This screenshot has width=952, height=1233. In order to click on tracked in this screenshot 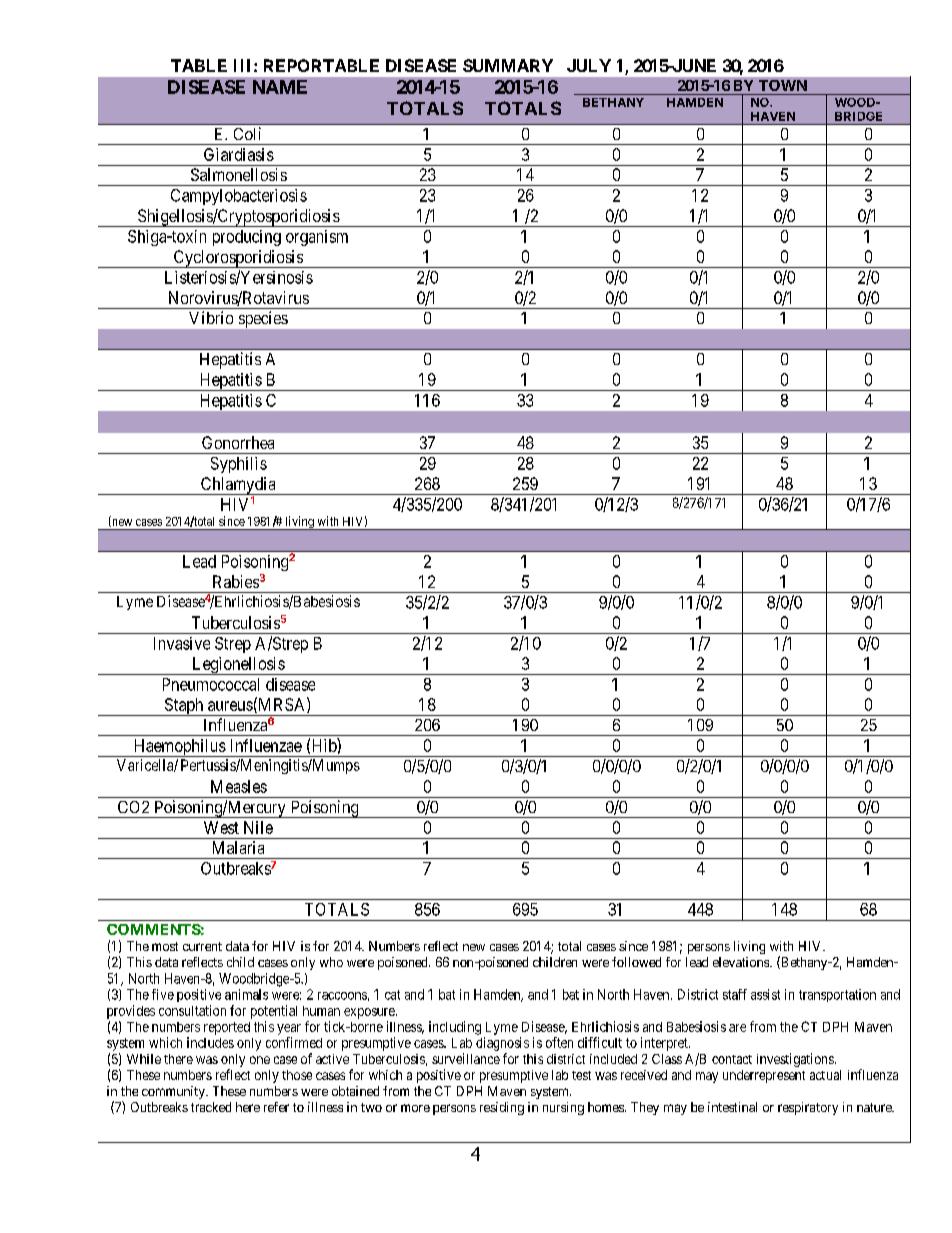, I will do `click(211, 1107)`.
